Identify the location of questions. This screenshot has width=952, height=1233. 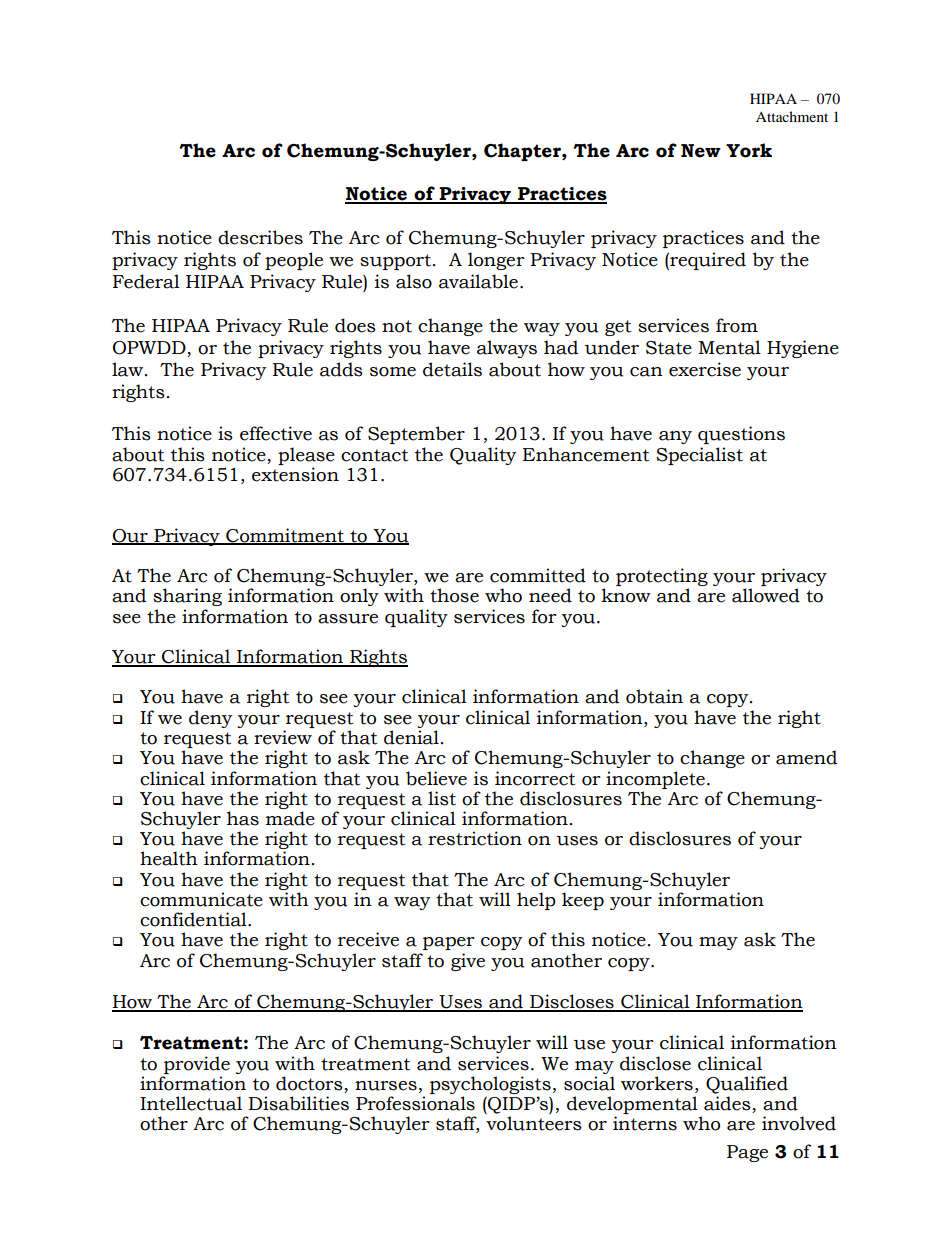
(741, 435).
